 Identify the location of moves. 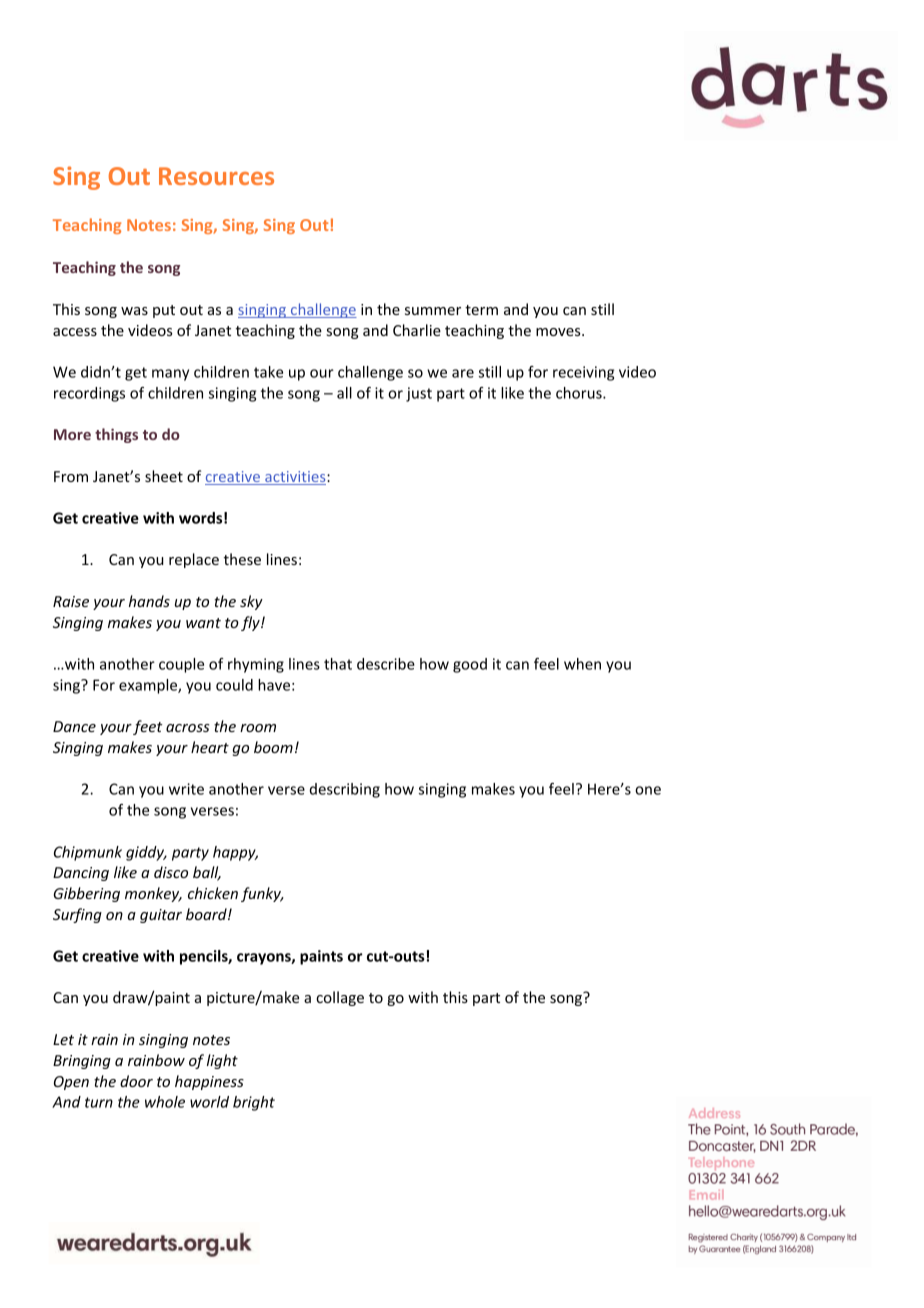
(559, 332).
